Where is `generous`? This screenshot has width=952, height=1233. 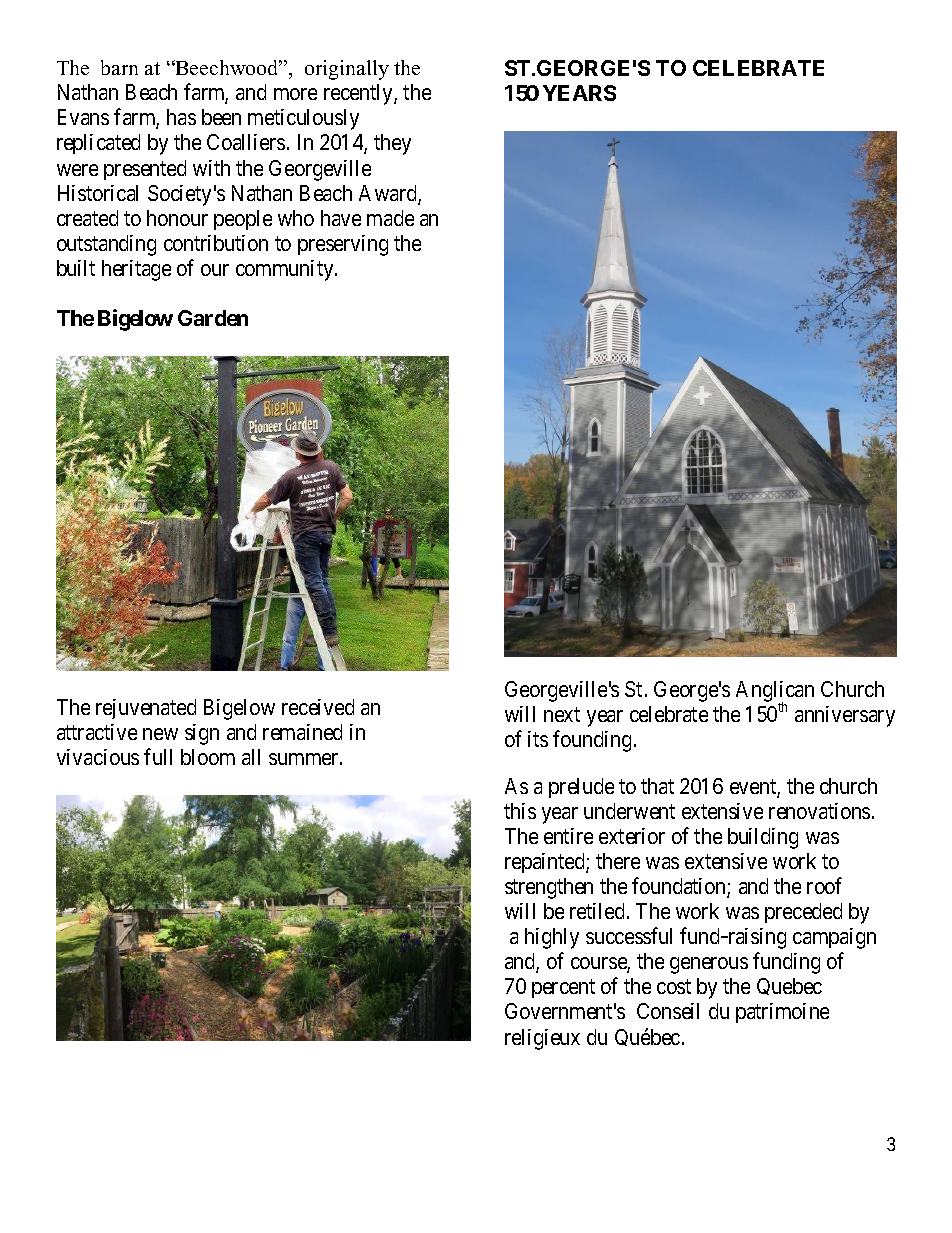 generous is located at coordinates (709, 965).
